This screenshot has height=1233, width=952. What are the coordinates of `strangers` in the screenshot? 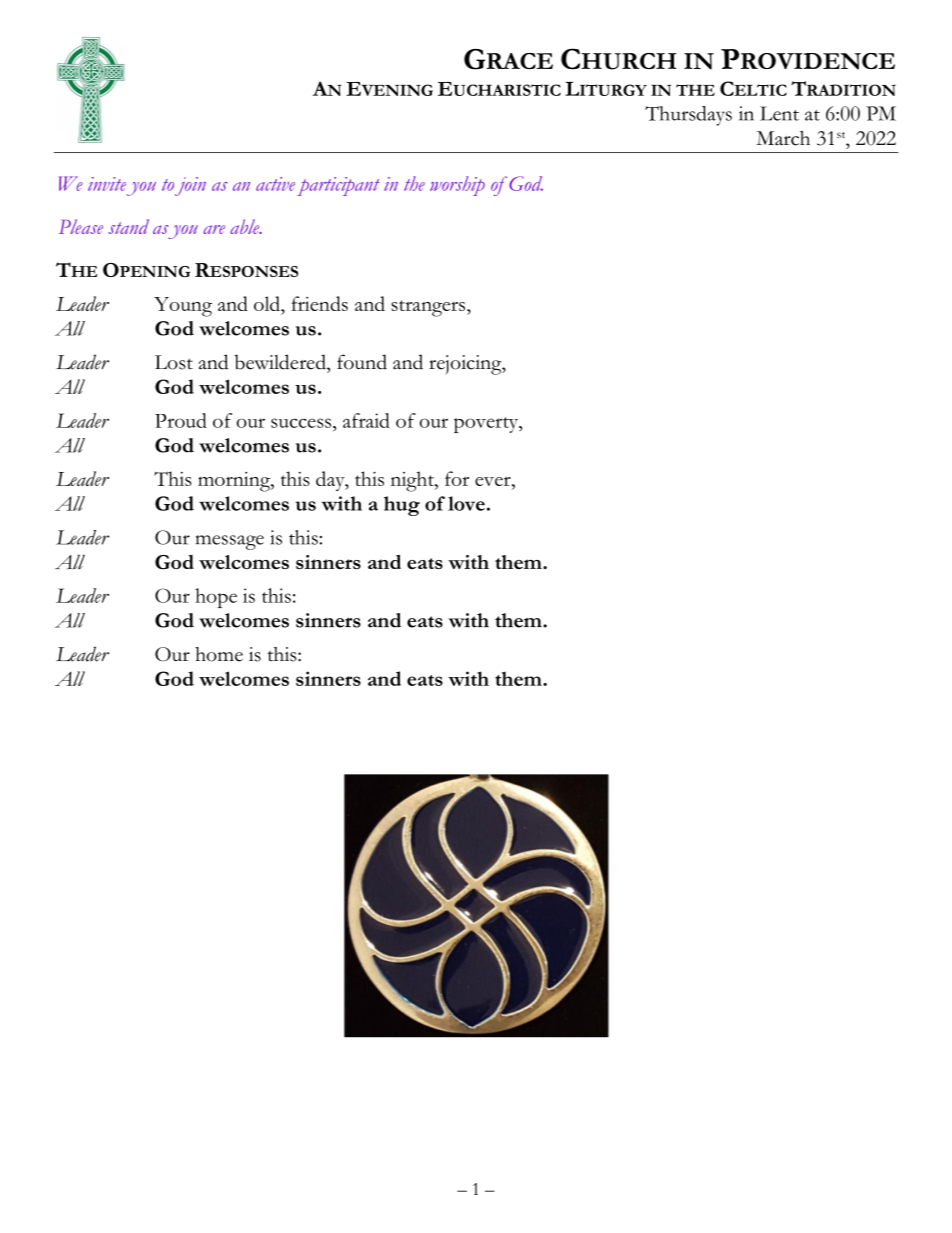 It's located at (429, 308).
